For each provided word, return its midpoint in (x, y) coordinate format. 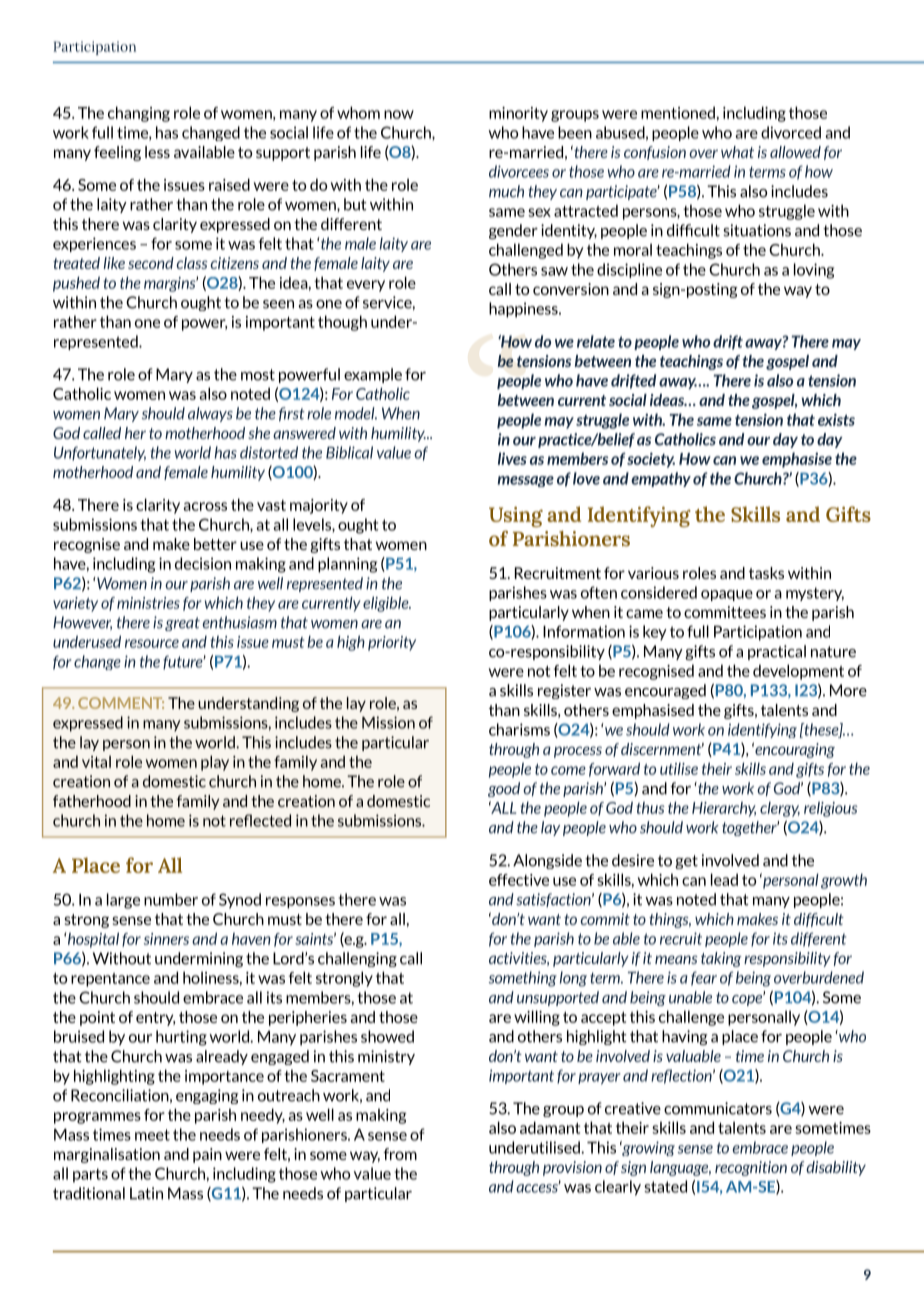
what (737, 152)
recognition (751, 1168)
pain (207, 1155)
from (400, 1154)
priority (392, 643)
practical (777, 652)
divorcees (519, 171)
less (157, 152)
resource (152, 643)
